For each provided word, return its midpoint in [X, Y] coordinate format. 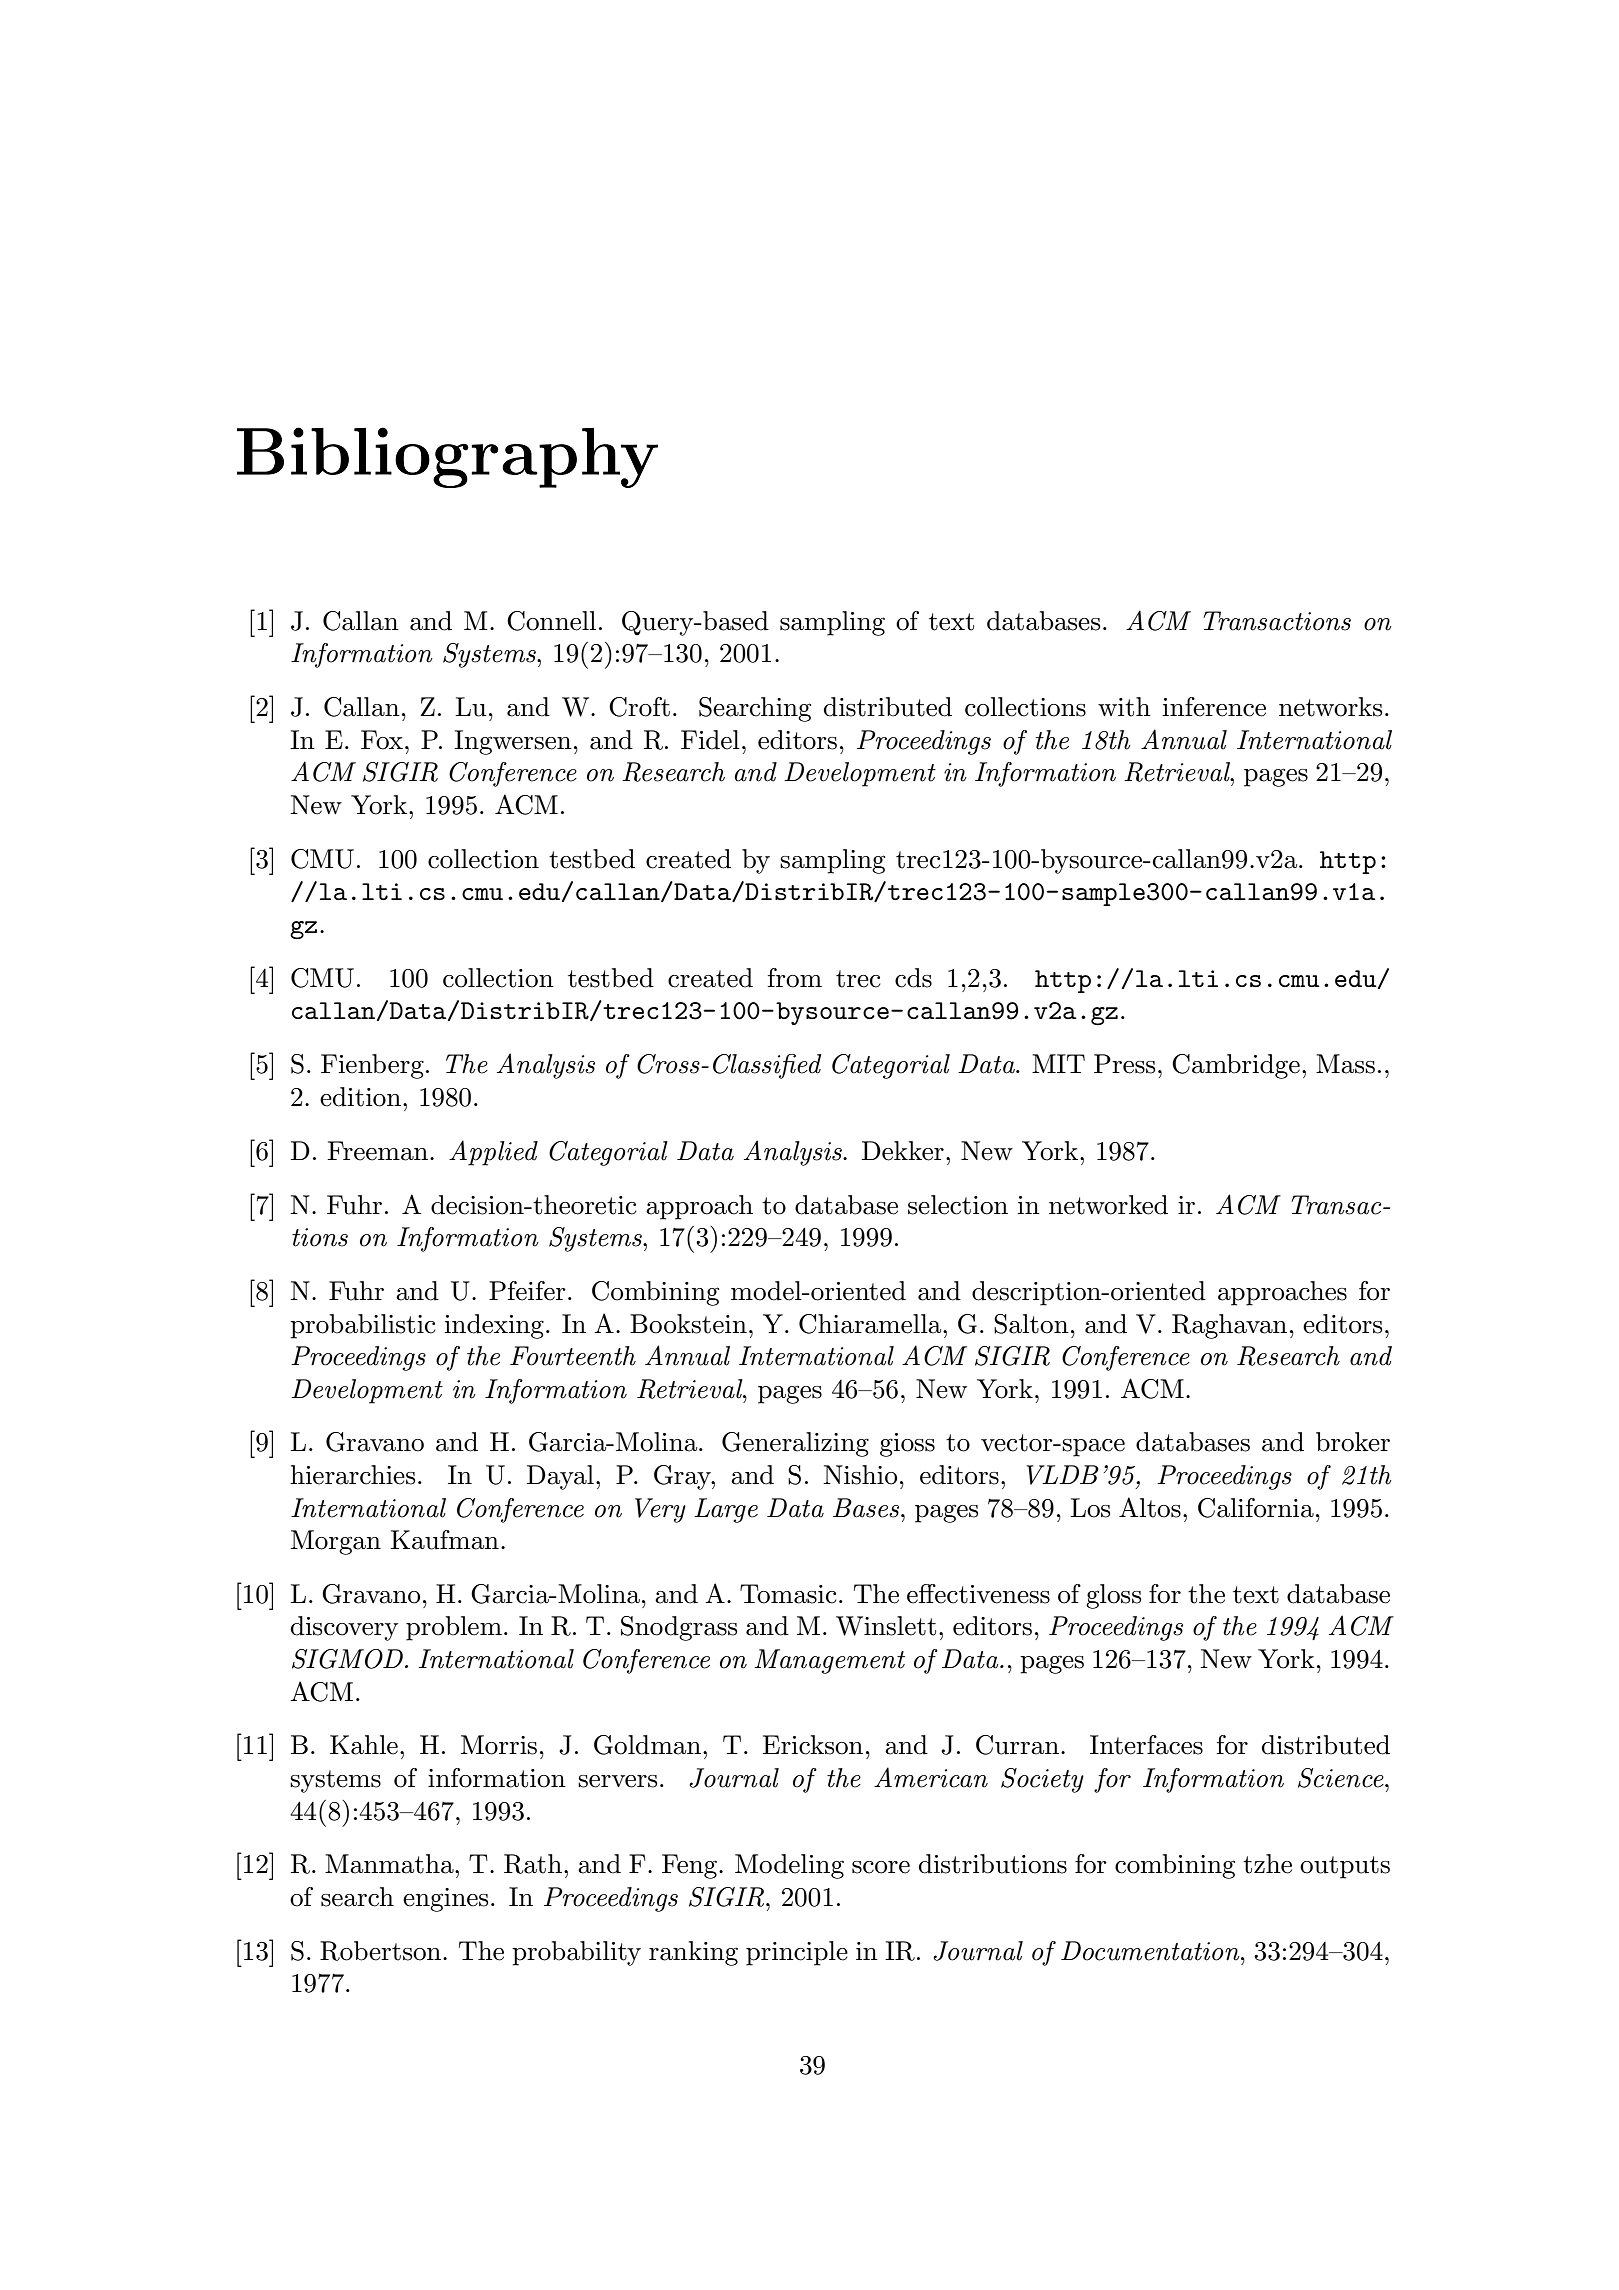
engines [445, 1900]
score [881, 1867]
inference [1214, 707]
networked [1108, 1205]
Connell [551, 621]
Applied [493, 1153]
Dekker [903, 1151]
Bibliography [447, 457]
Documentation [1151, 1951]
